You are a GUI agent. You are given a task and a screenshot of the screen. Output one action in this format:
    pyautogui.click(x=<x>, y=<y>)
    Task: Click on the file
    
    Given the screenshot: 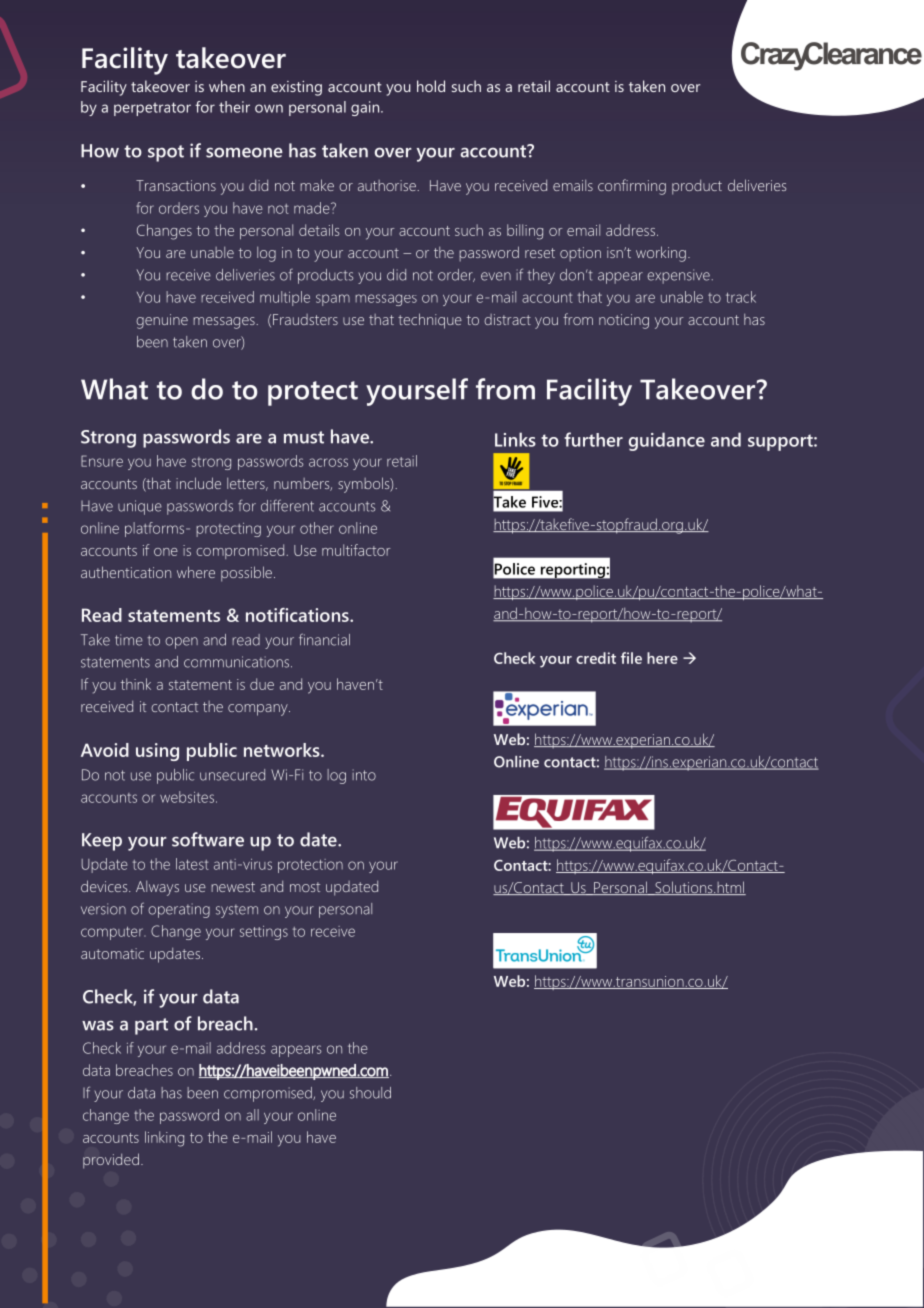 What is the action you would take?
    pyautogui.click(x=631, y=658)
